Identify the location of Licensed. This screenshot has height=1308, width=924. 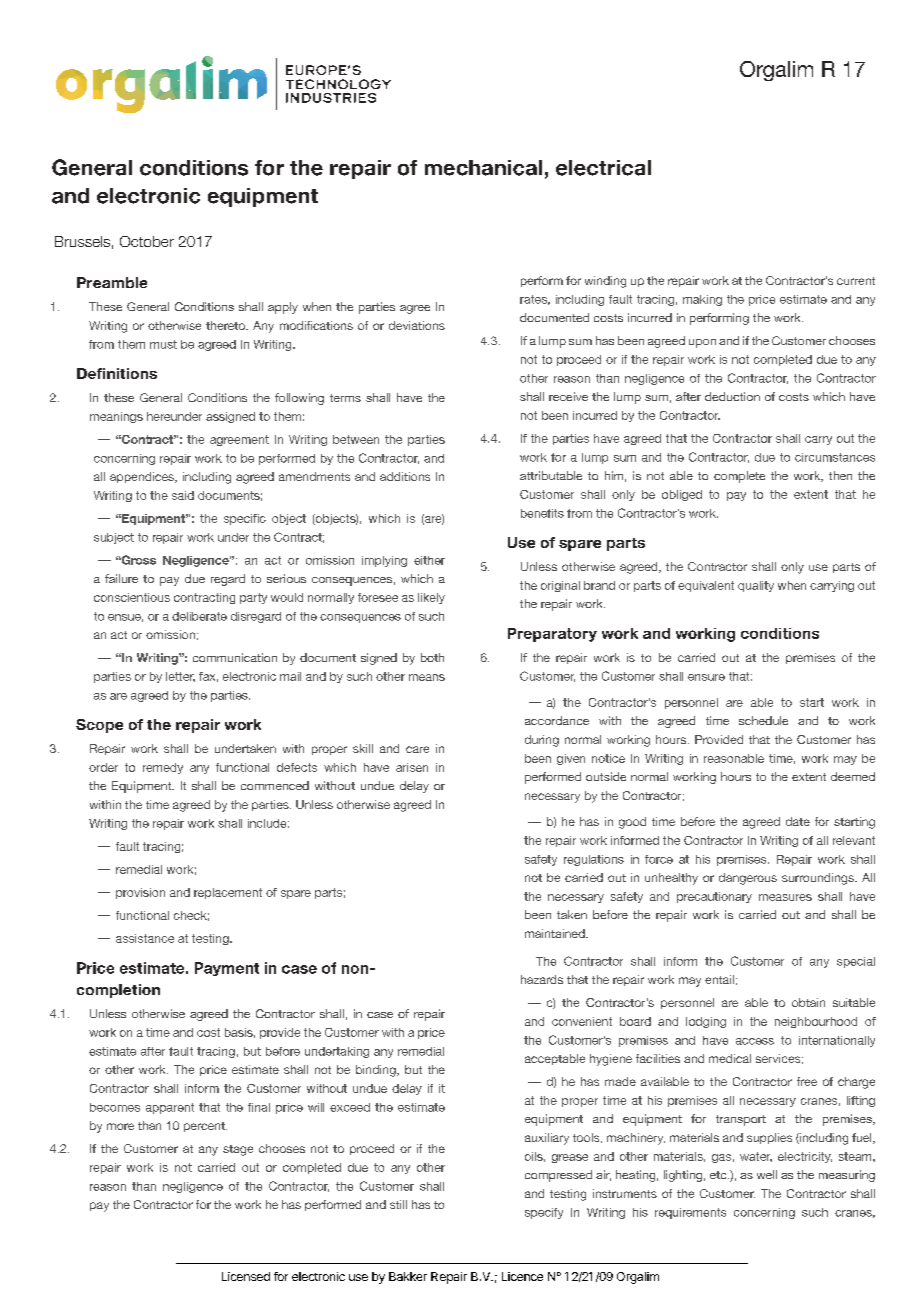
(246, 1276).
